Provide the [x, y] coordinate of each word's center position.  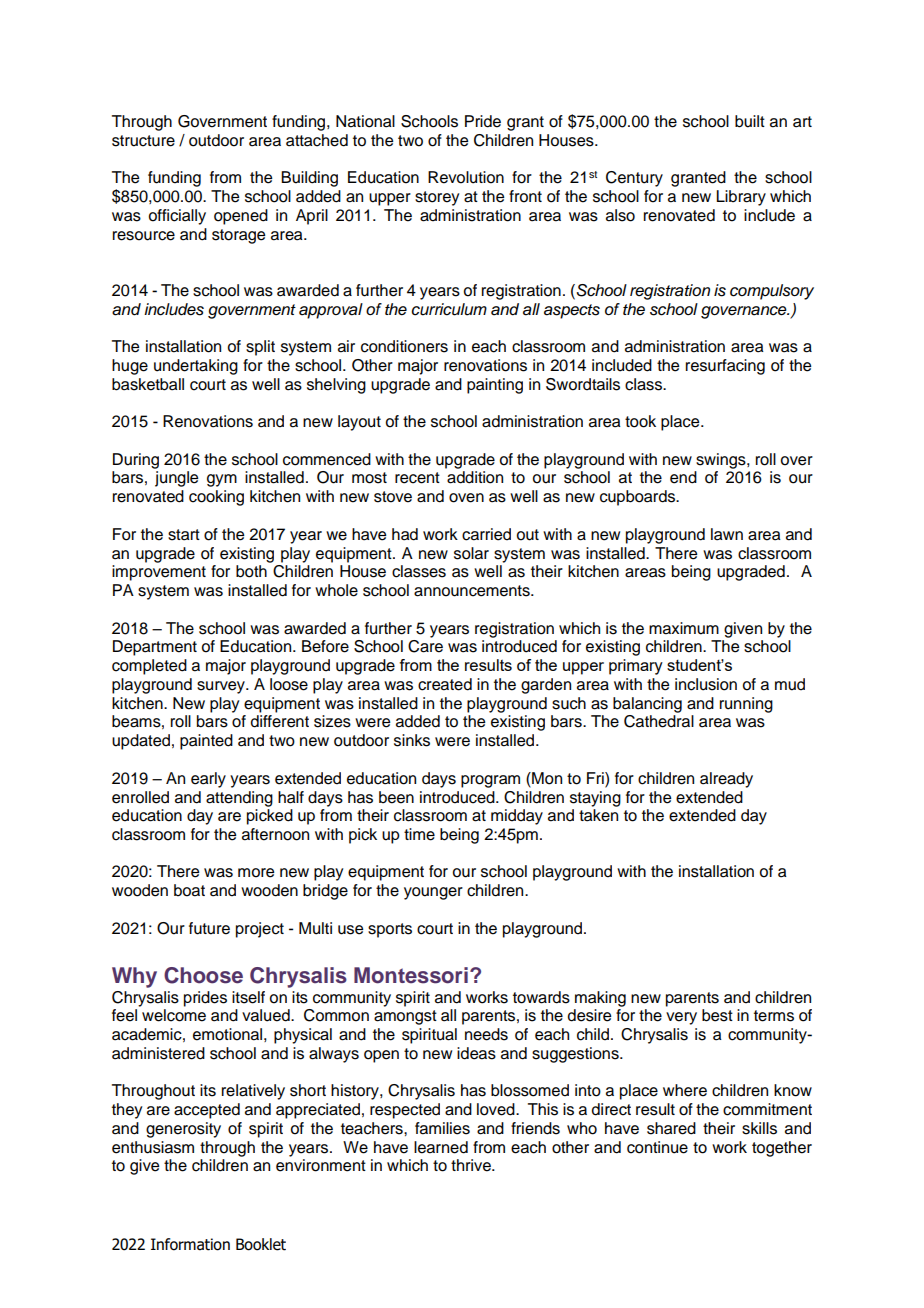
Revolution [466, 177]
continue [657, 1147]
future [209, 928]
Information [190, 1244]
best [717, 1015]
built [750, 121]
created [445, 684]
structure [143, 141]
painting [495, 386]
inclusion [706, 684]
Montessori [411, 975]
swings [722, 461]
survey [222, 687]
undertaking [196, 367]
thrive [472, 1165]
